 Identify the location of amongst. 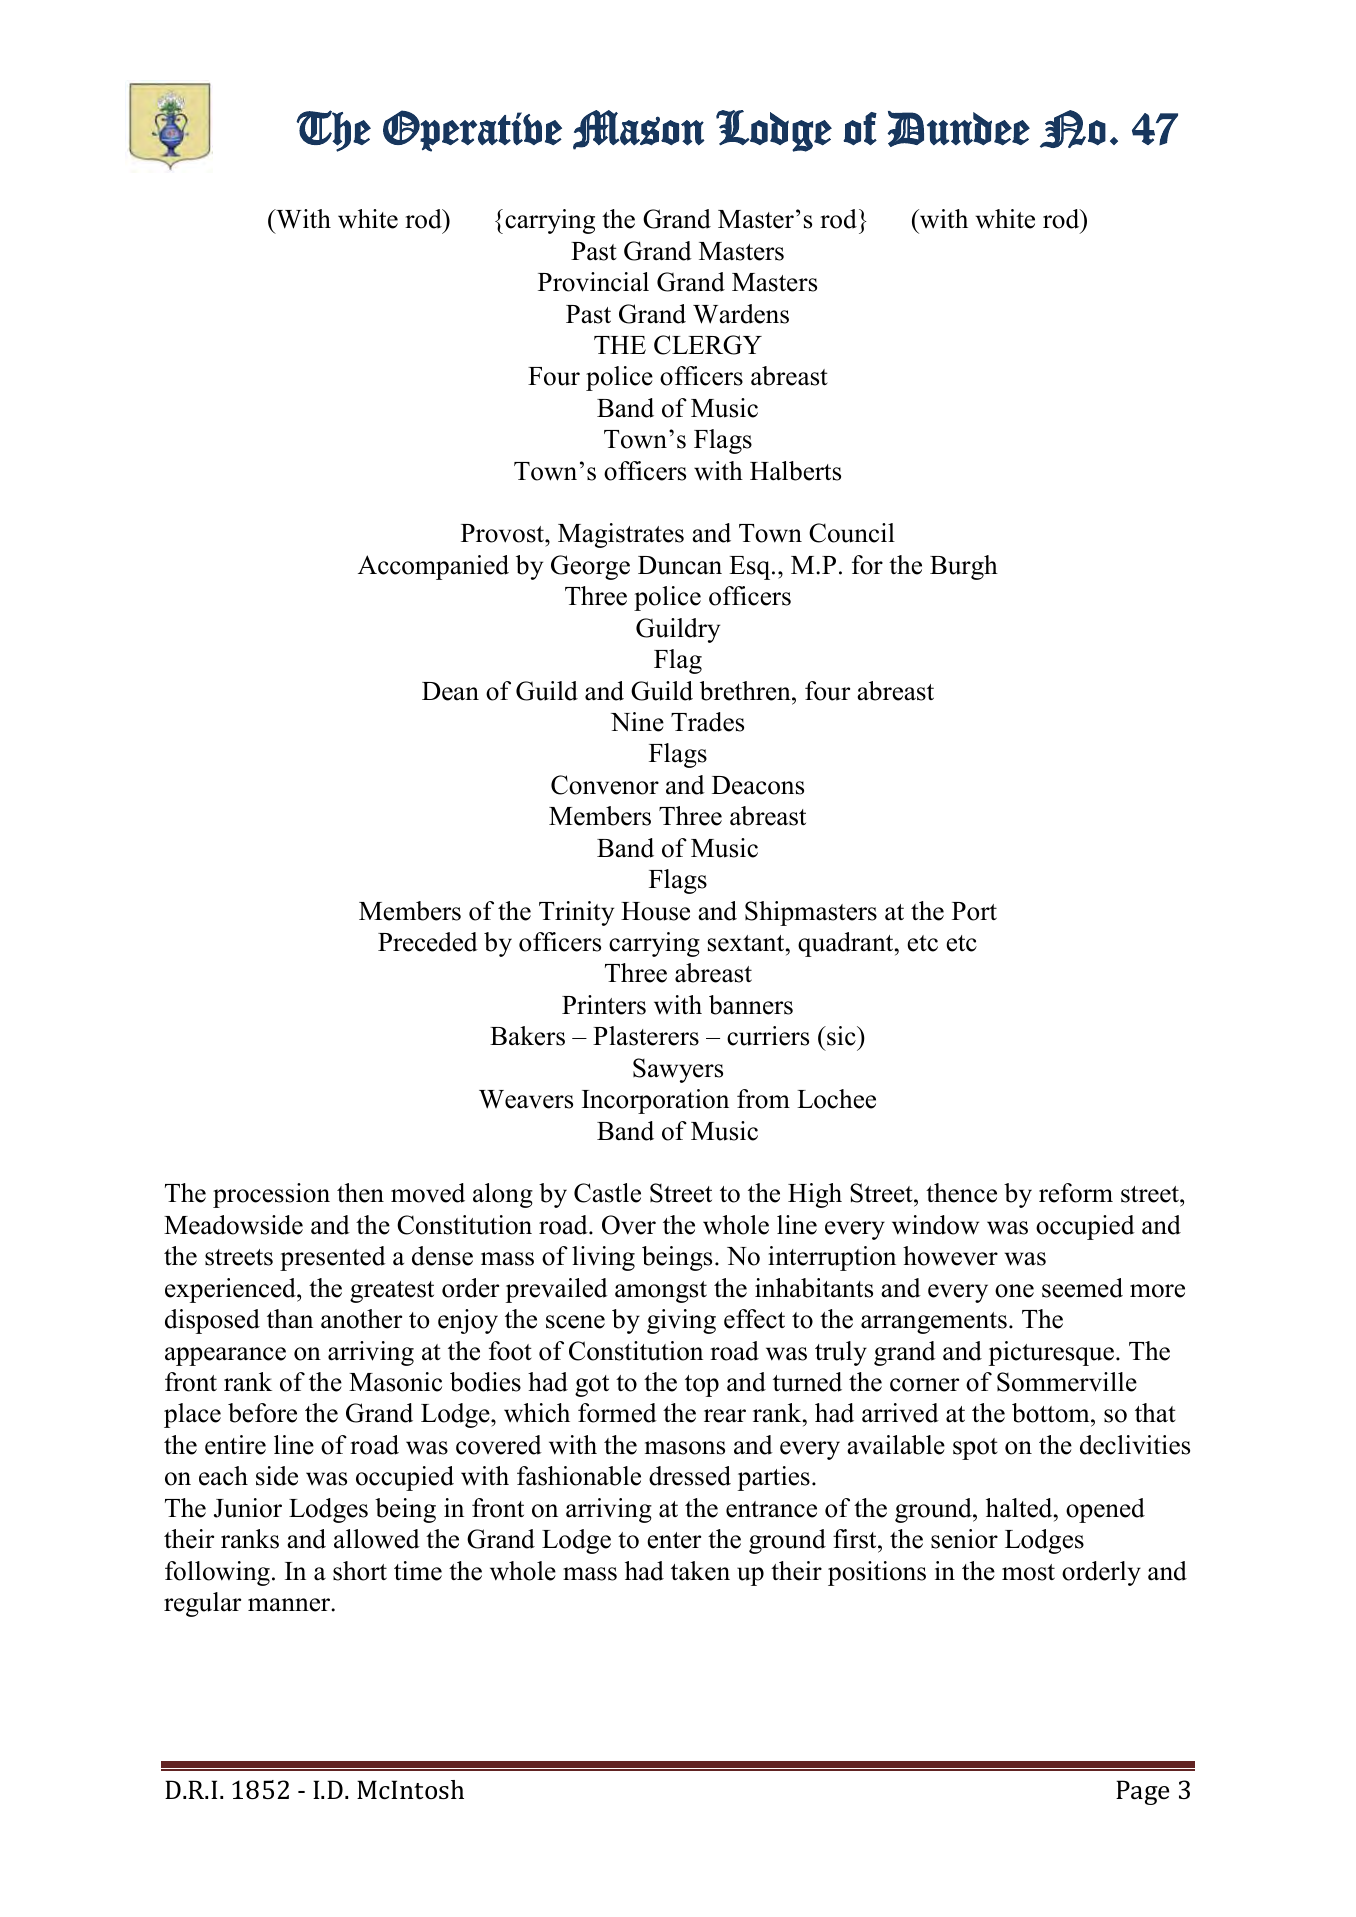
(661, 1292).
